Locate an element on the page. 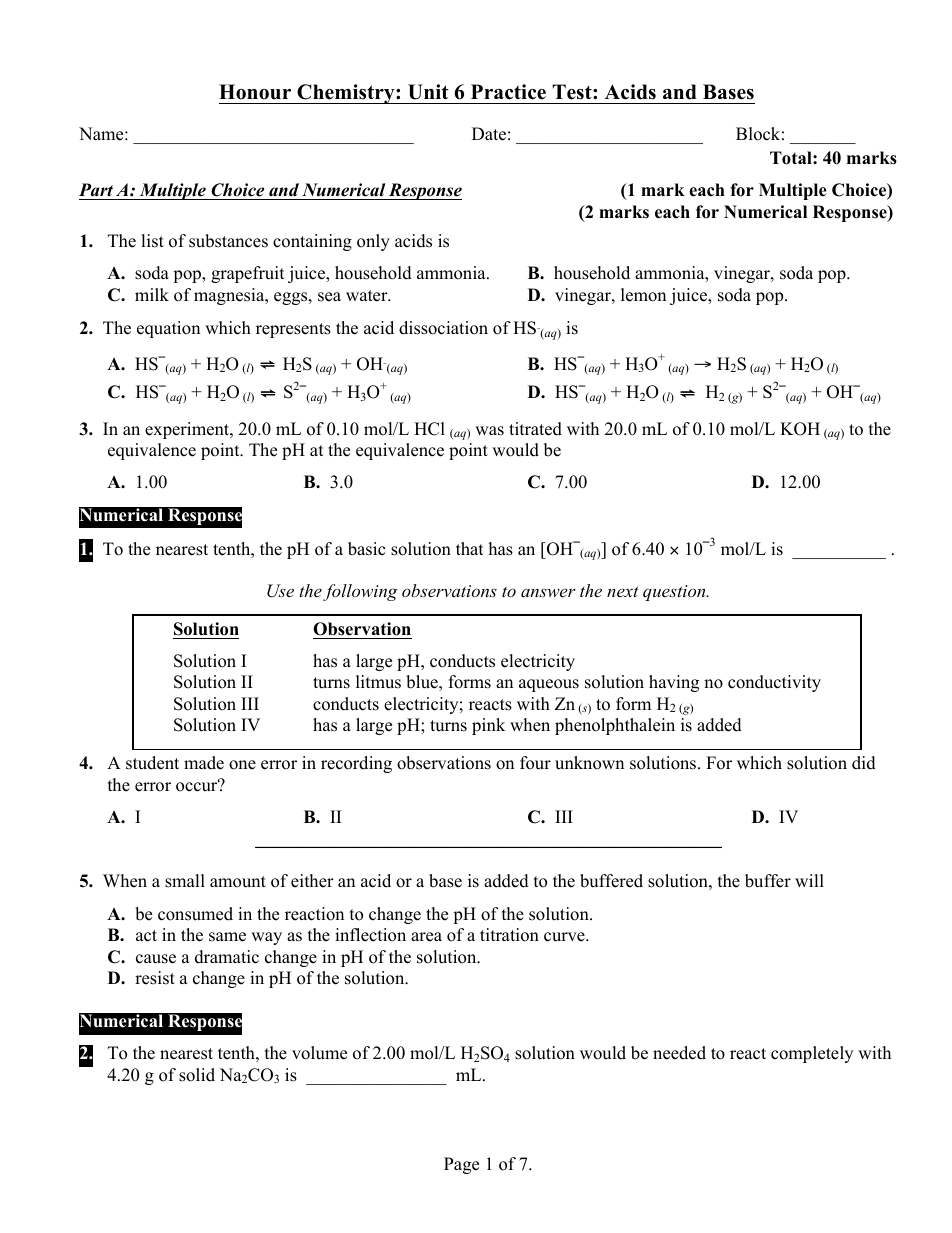  solid is located at coordinates (197, 1075).
